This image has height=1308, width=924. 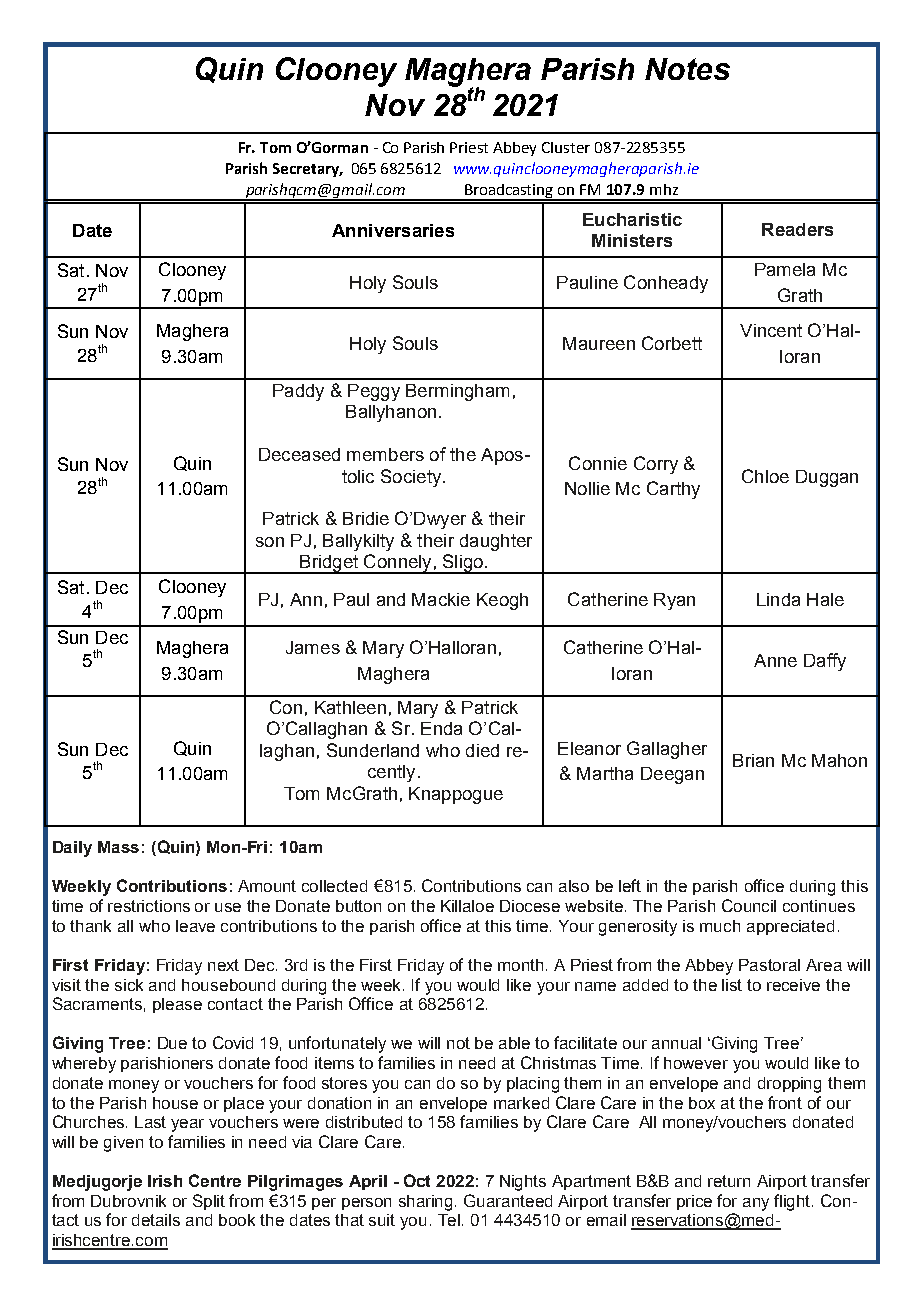 What do you see at coordinates (530, 906) in the image?
I see `Diocese` at bounding box center [530, 906].
